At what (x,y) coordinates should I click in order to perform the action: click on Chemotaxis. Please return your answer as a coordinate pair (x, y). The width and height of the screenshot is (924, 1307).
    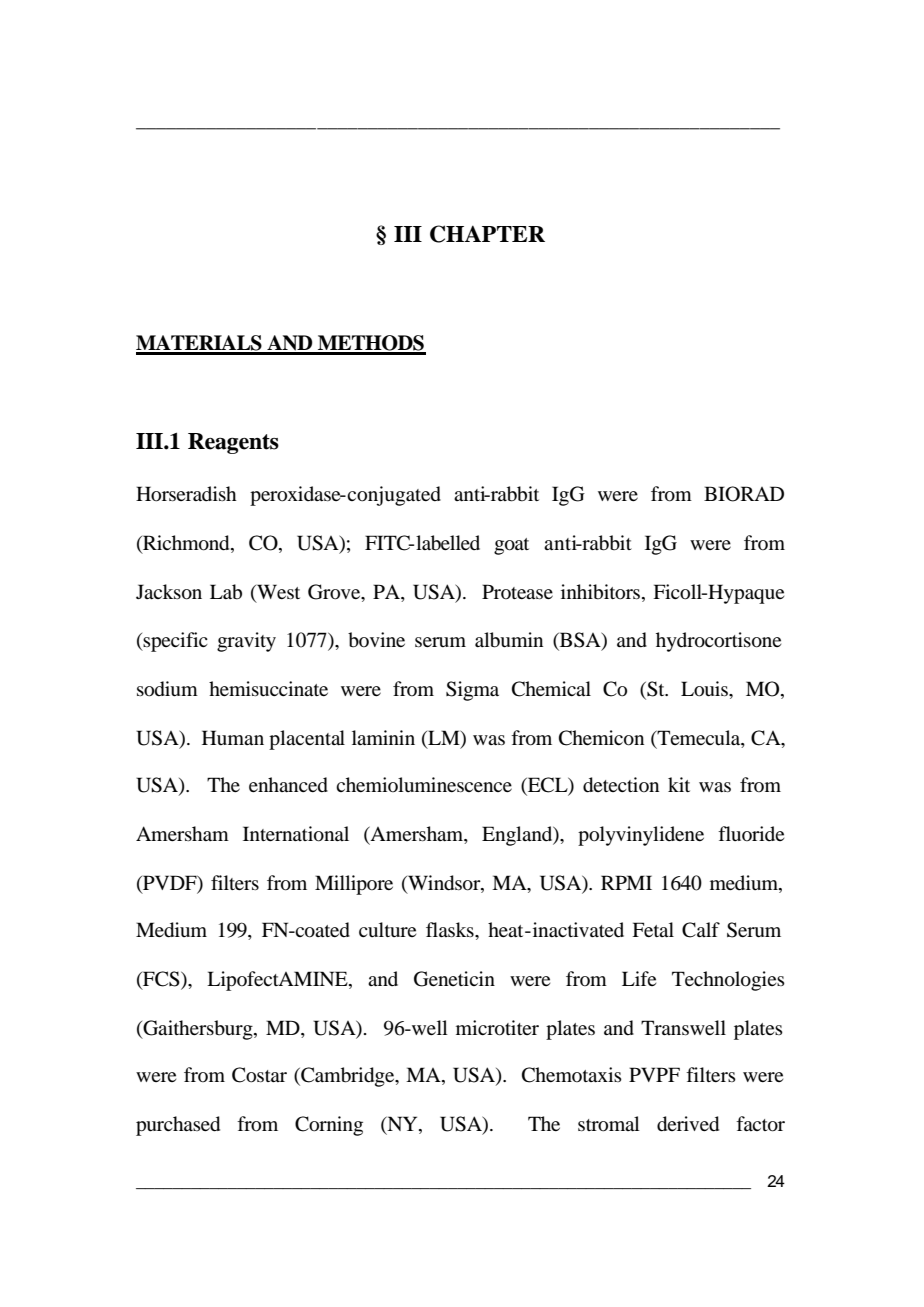
    Looking at the image, I should click on (572, 1075).
